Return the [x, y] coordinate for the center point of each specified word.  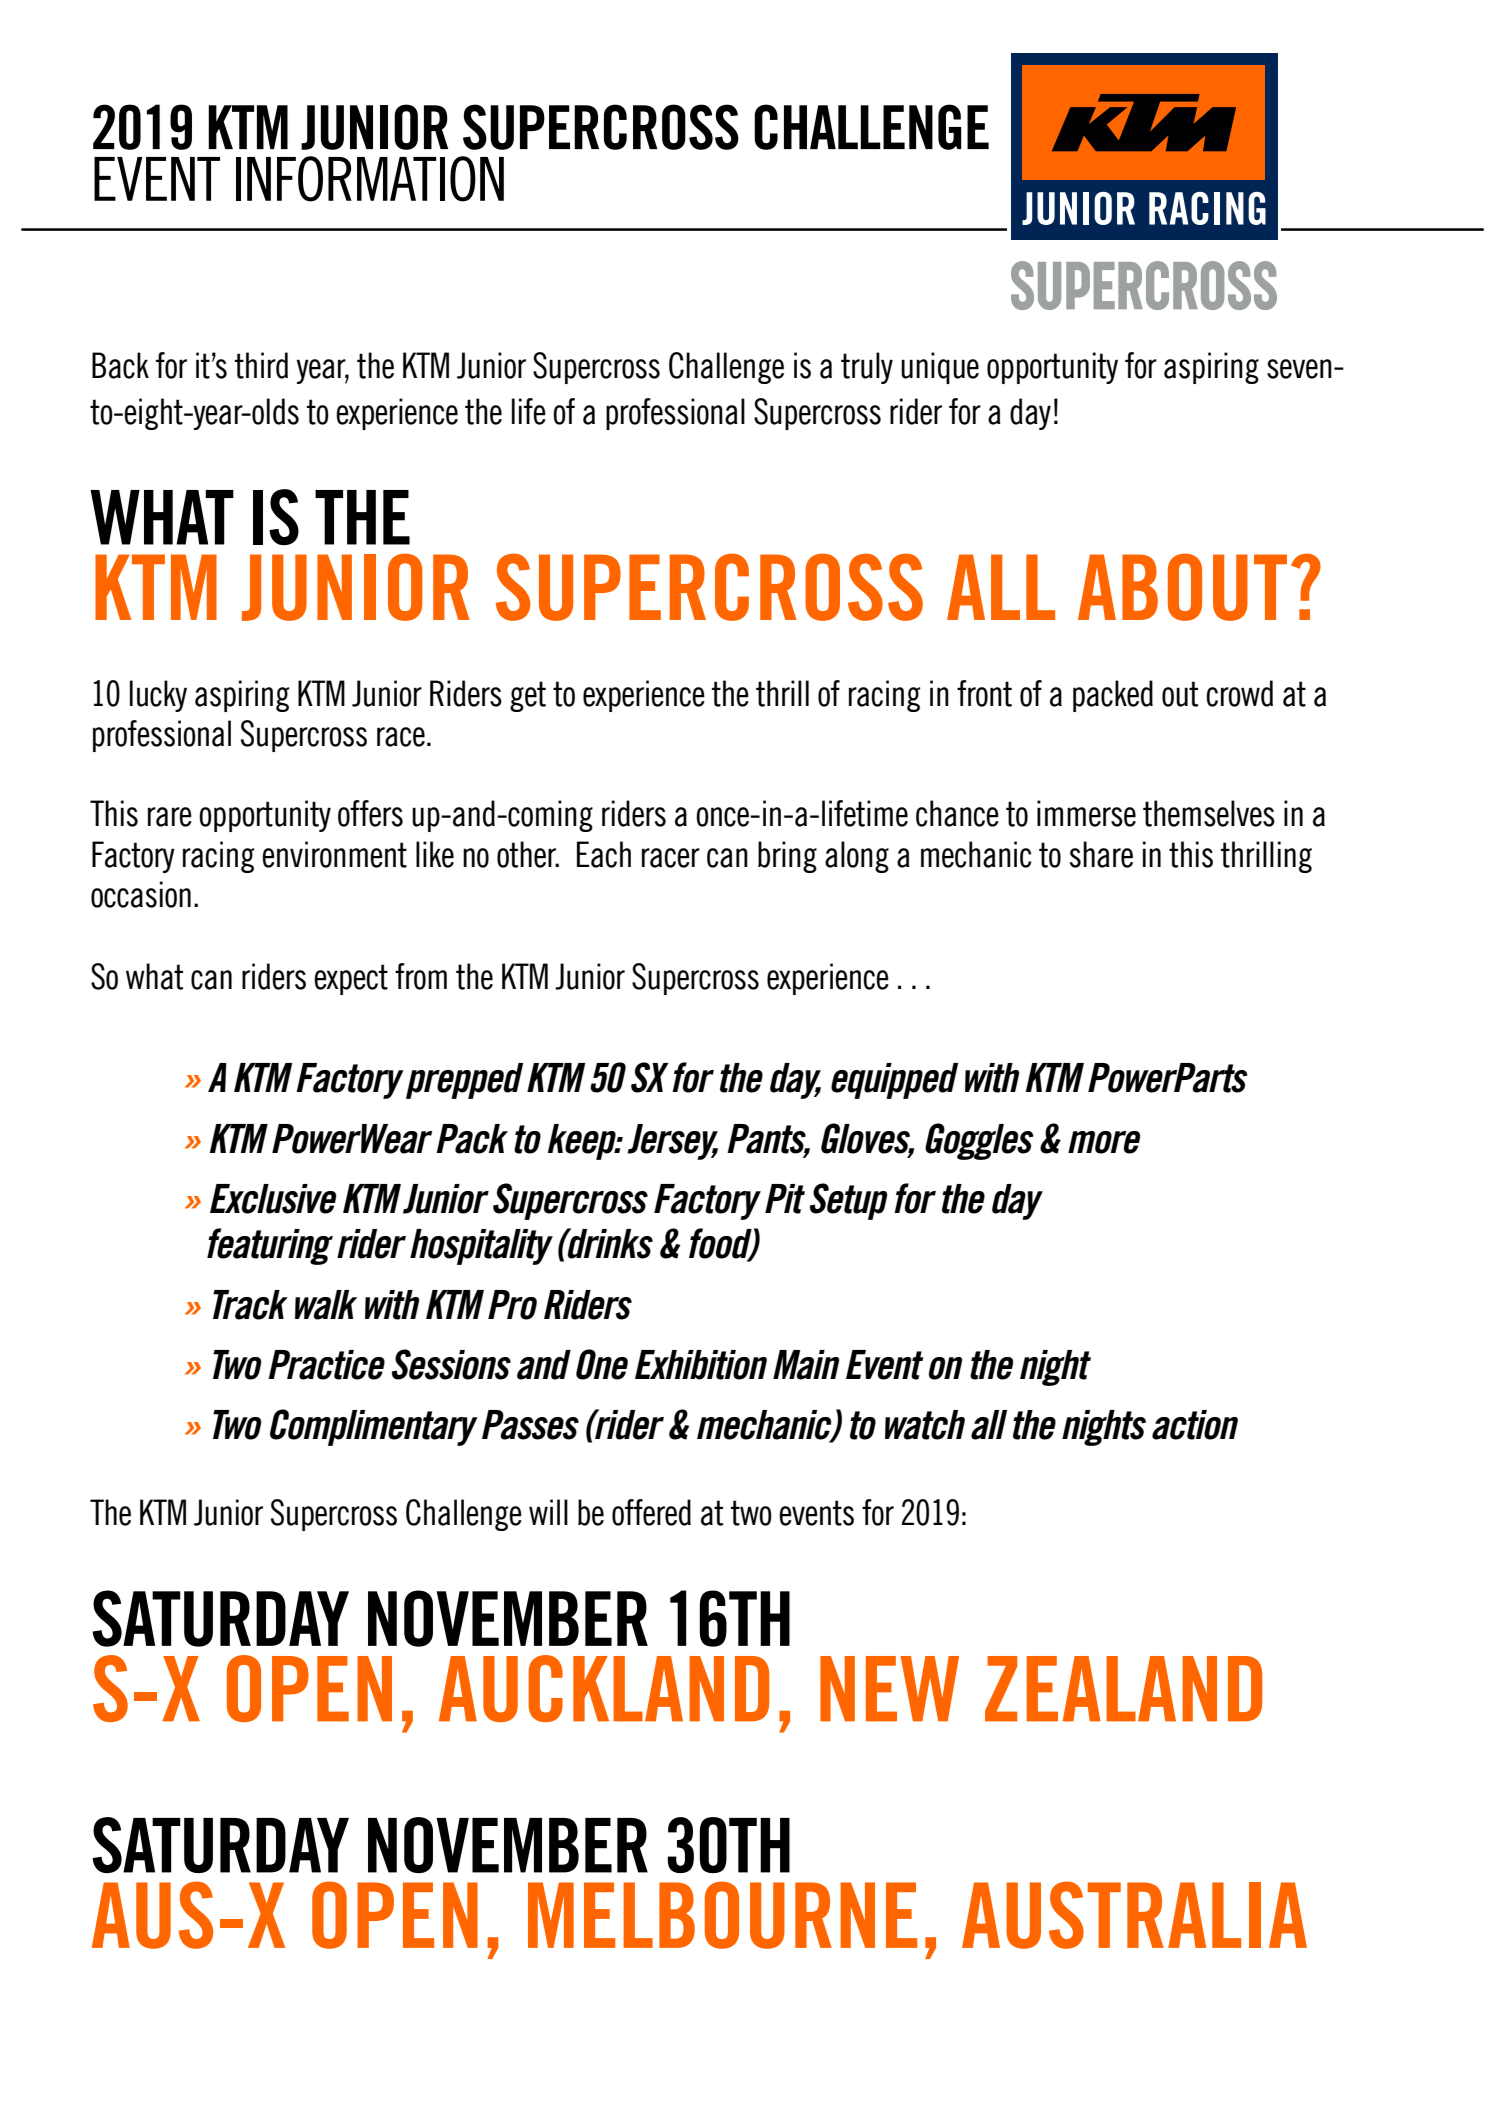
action [1195, 1425]
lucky [158, 696]
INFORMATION [370, 179]
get [528, 696]
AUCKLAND [604, 1688]
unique [940, 368]
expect [351, 979]
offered [651, 1512]
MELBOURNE [722, 1915]
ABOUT [1182, 587]
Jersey [672, 1142]
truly [867, 368]
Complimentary [374, 1427]
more [1104, 1142]
